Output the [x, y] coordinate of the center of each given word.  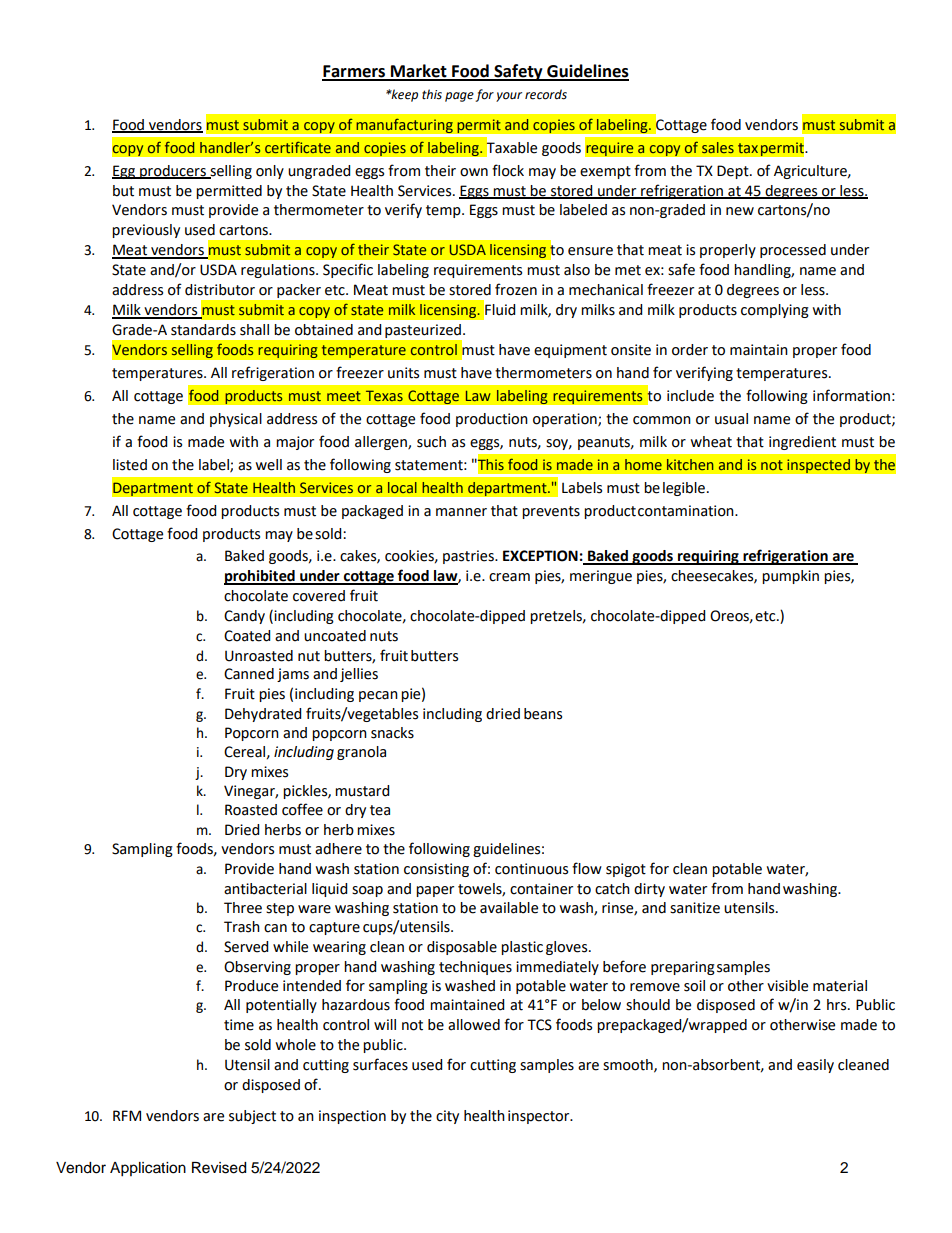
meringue [601, 577]
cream [509, 577]
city [447, 1117]
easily [815, 1066]
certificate [298, 147]
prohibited [260, 577]
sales [718, 147]
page [459, 97]
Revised [219, 1168]
